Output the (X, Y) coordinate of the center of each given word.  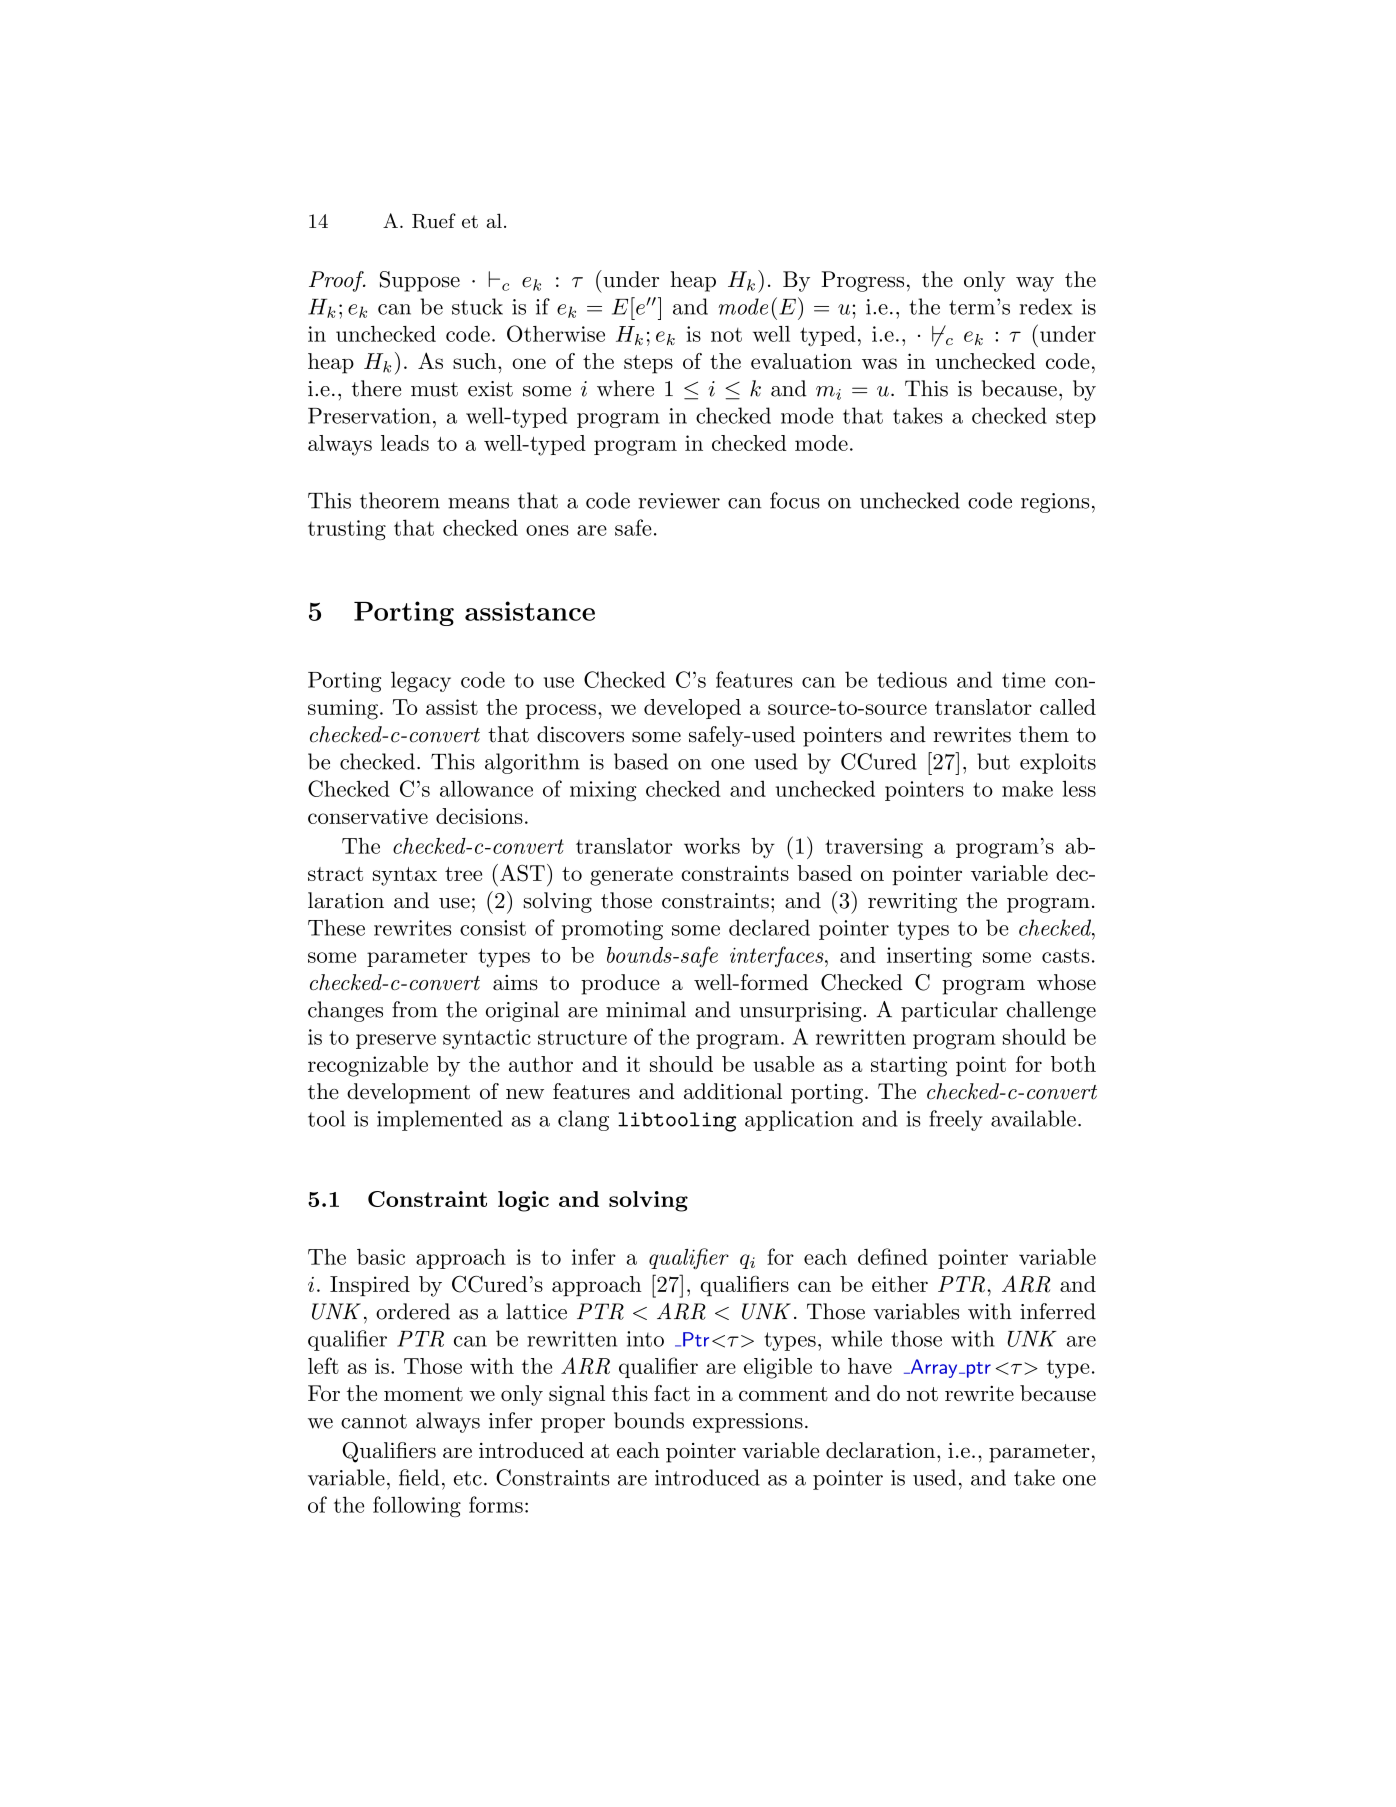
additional (733, 1091)
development (408, 1093)
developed (692, 709)
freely (956, 1120)
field (419, 1477)
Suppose (420, 281)
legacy (421, 681)
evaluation (801, 361)
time (1023, 680)
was (879, 363)
